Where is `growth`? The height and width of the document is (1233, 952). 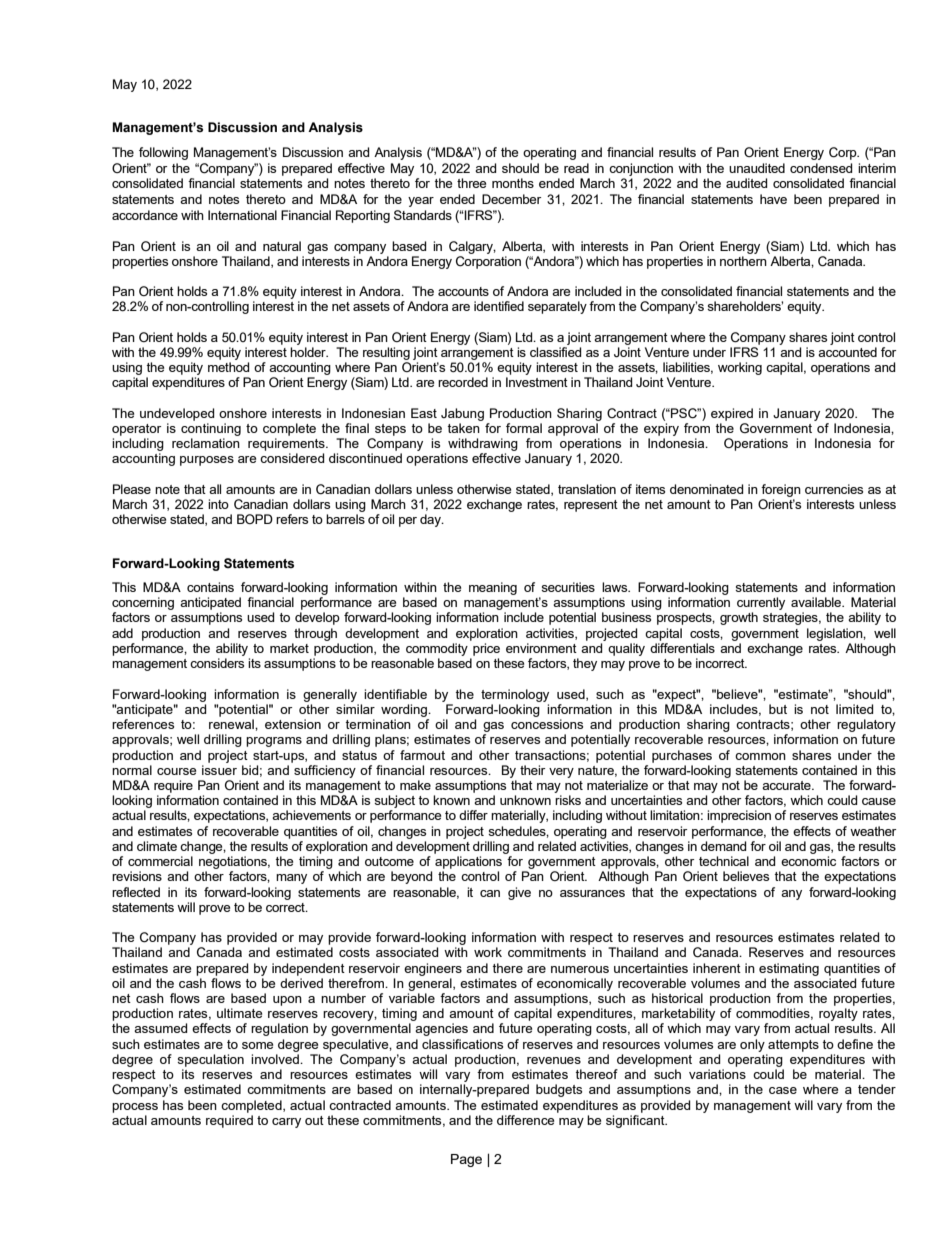 growth is located at coordinates (739, 618).
